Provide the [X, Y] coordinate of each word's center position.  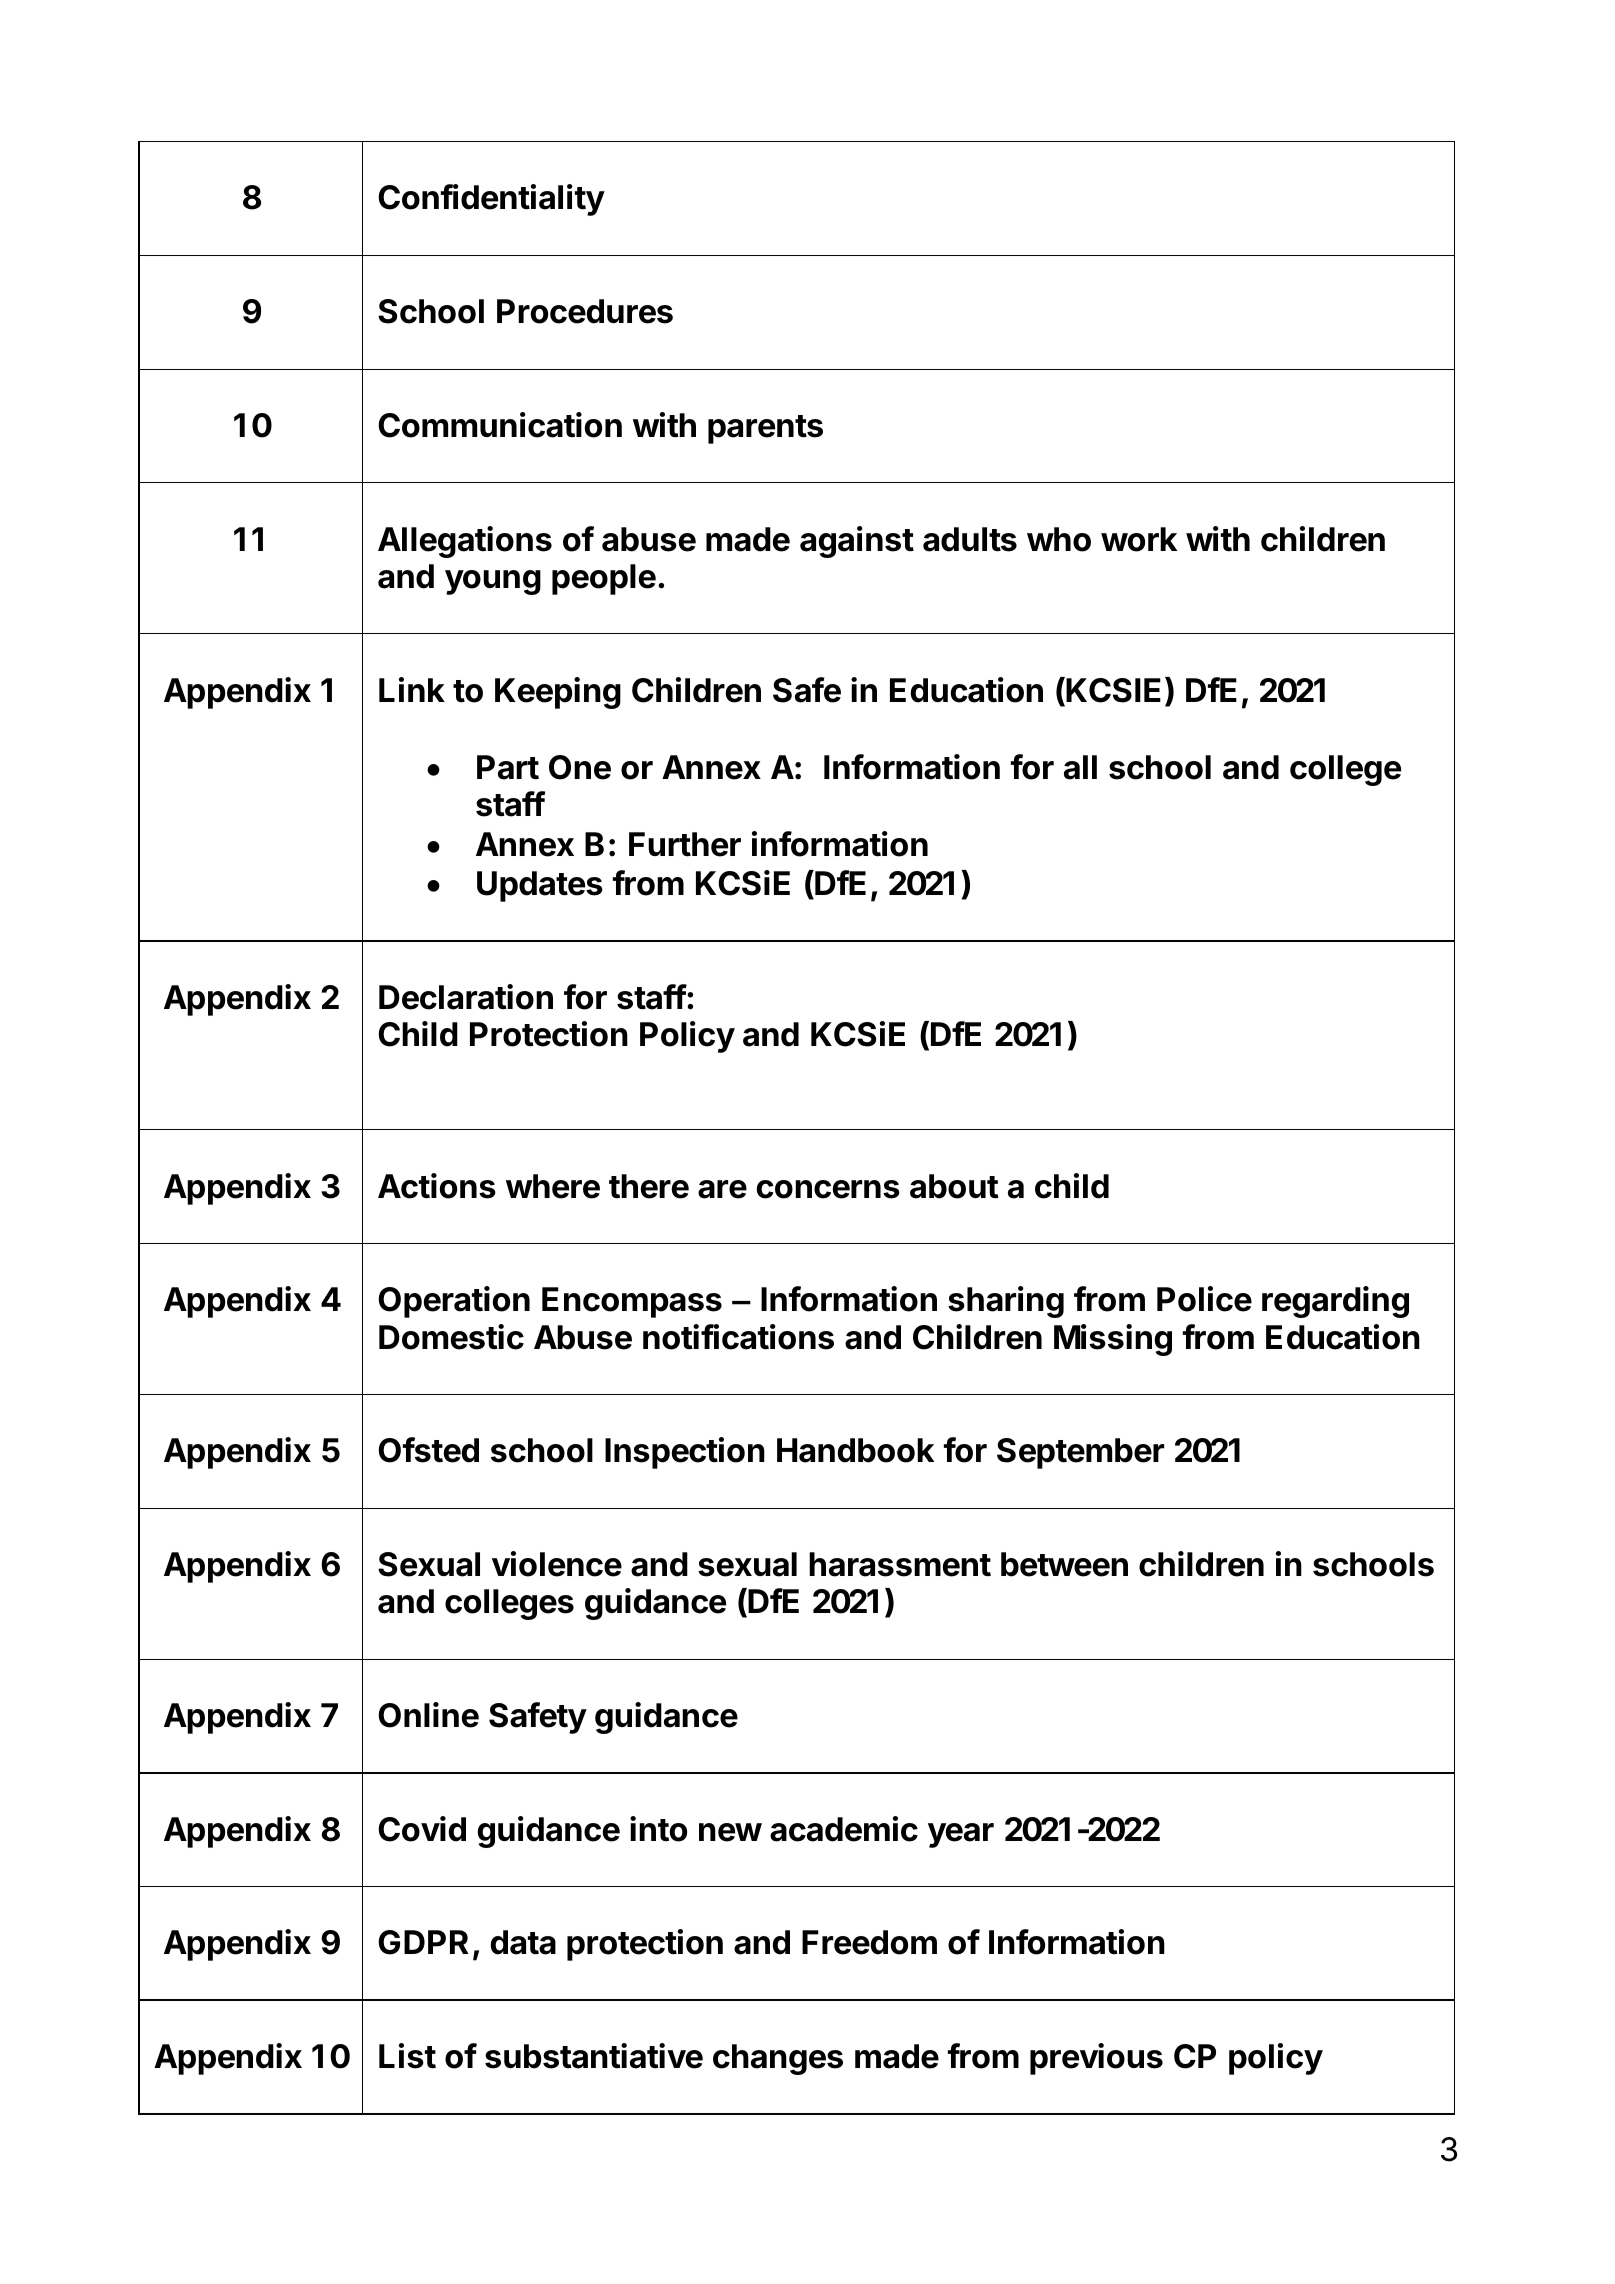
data [523, 1942]
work [1139, 539]
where [553, 1186]
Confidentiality [491, 200]
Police [1204, 1299]
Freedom [869, 1942]
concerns [828, 1189]
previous [1096, 2059]
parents [765, 429]
